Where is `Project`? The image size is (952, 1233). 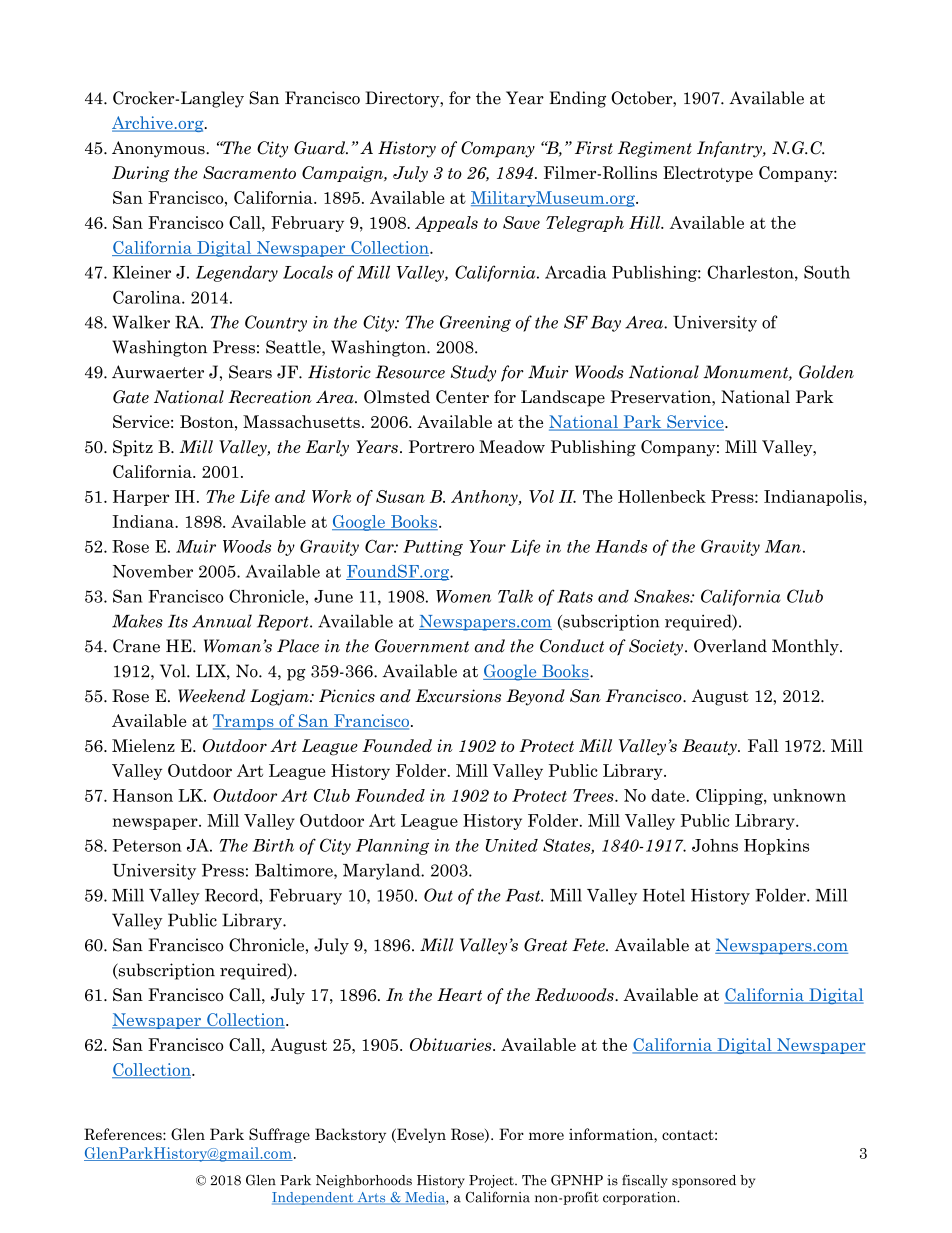
Project is located at coordinates (492, 1181).
